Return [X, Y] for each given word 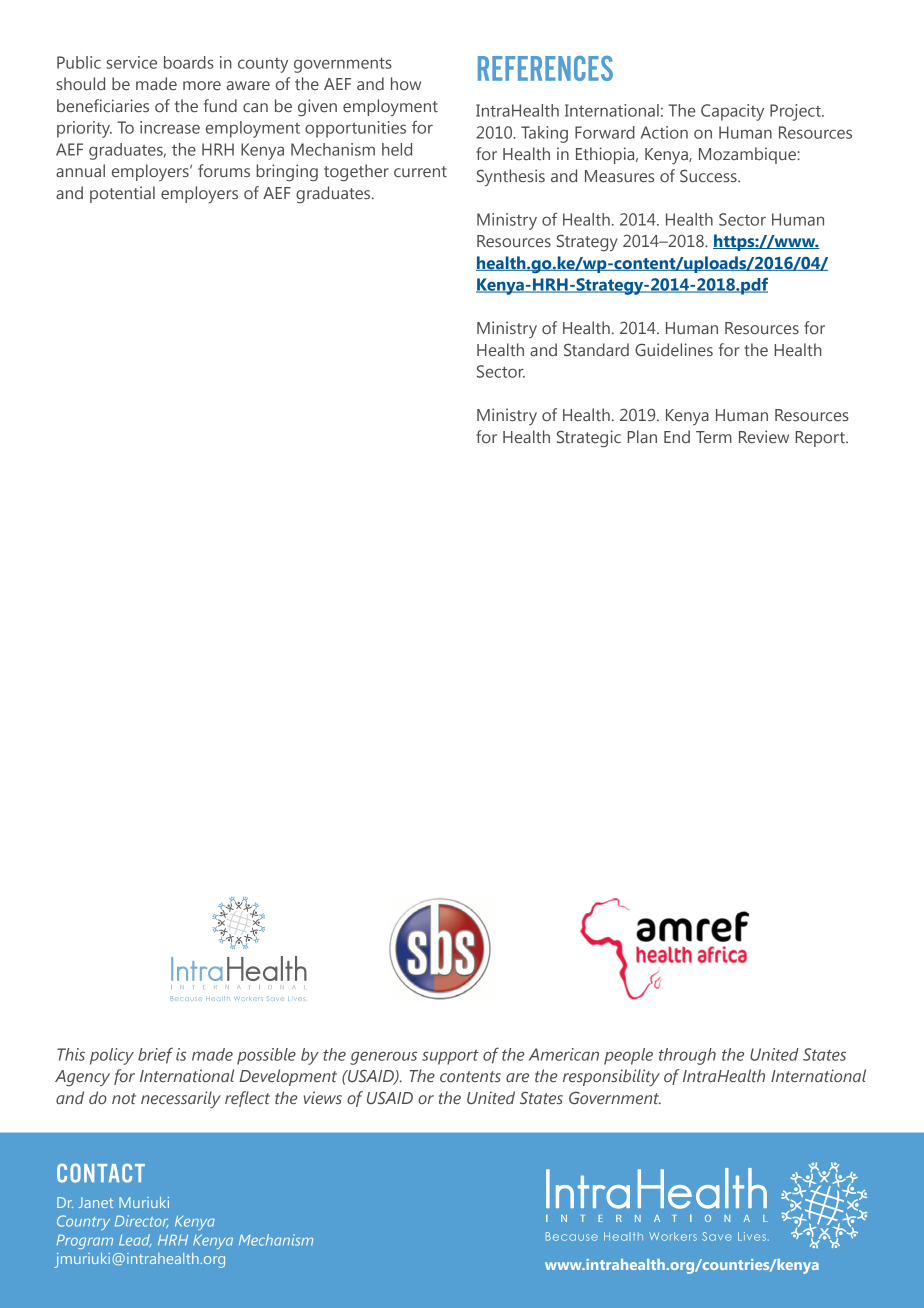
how [406, 83]
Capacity [732, 112]
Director [141, 1221]
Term [714, 437]
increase [170, 127]
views [323, 1097]
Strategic [589, 439]
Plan [642, 436]
